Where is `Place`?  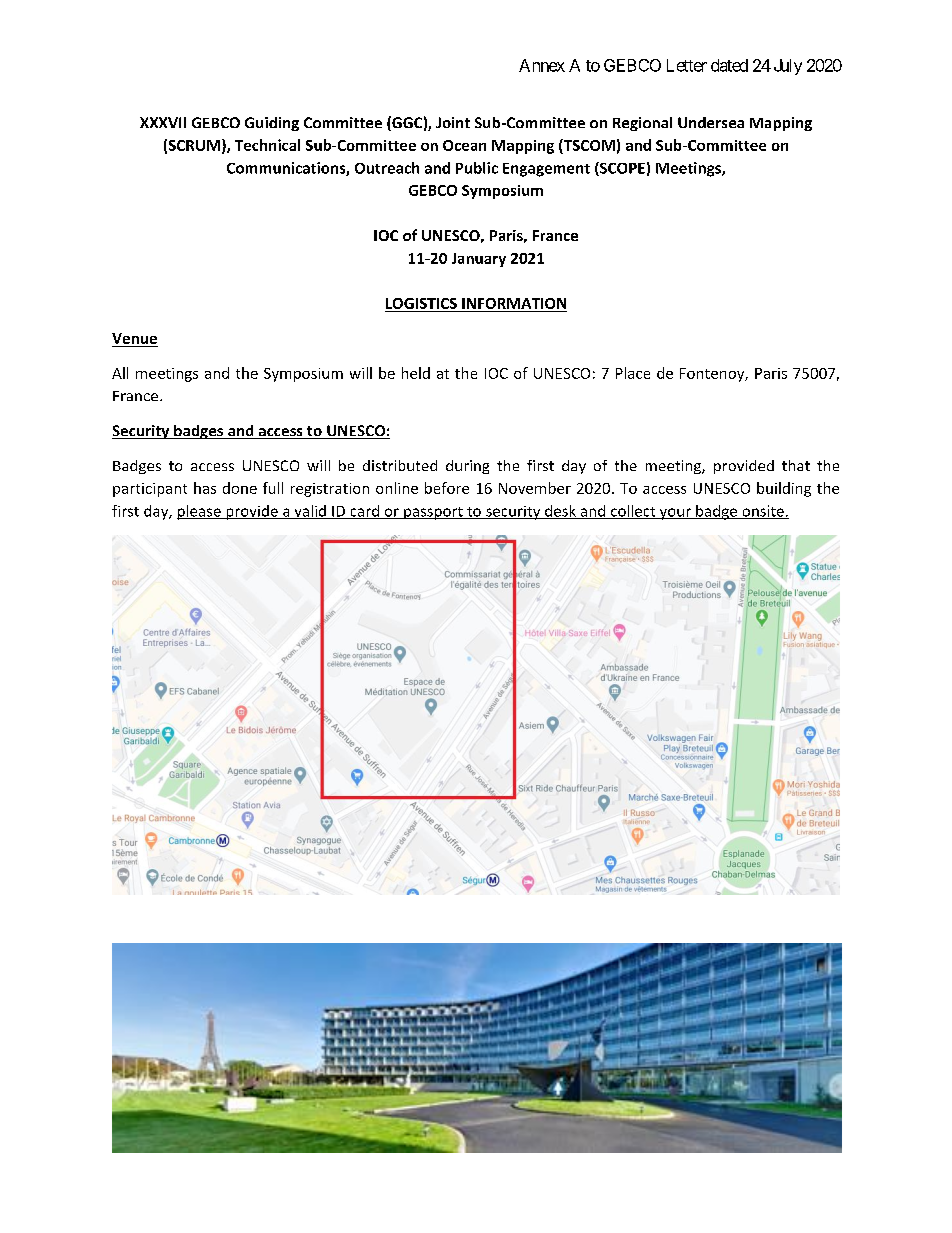
Place is located at coordinates (633, 373).
